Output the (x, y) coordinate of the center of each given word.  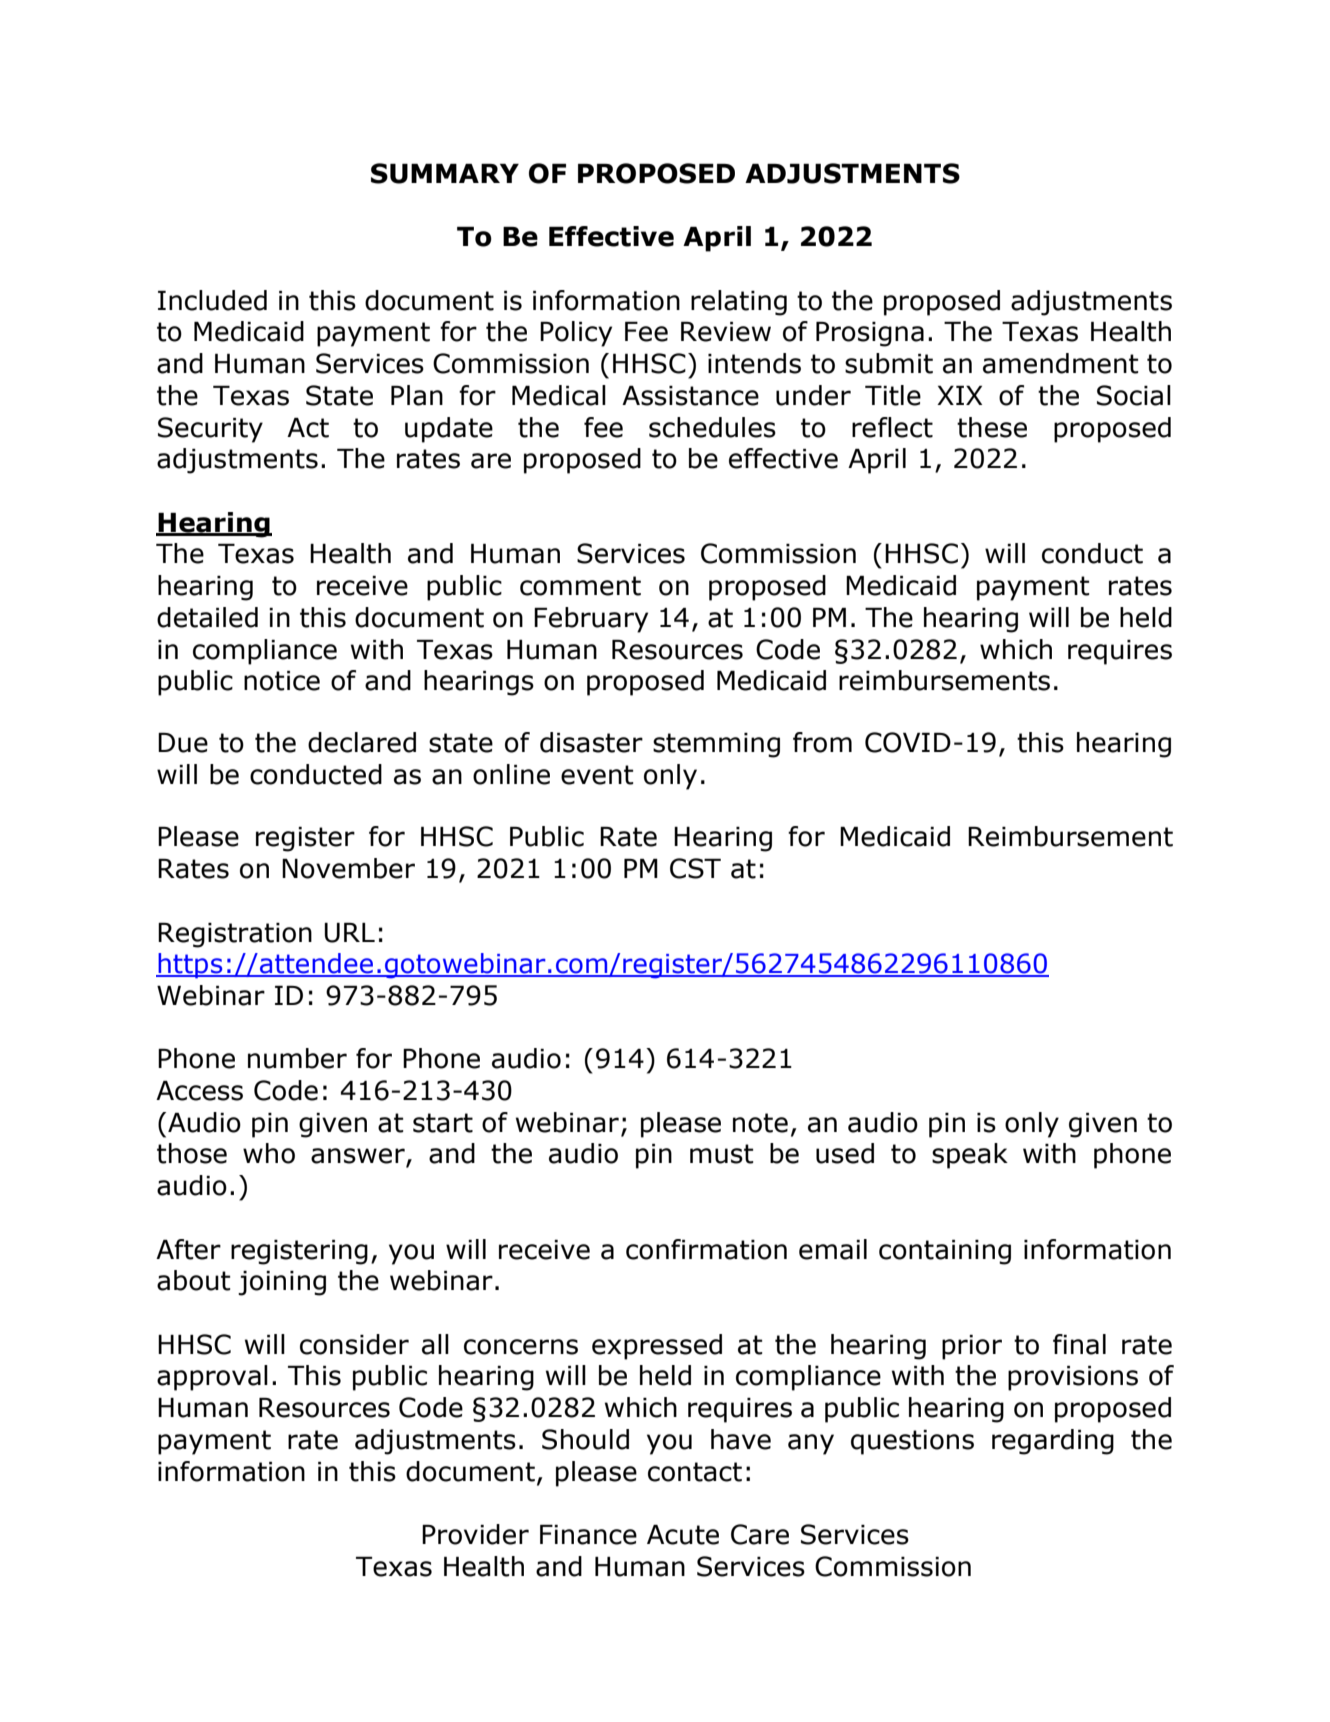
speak (970, 1156)
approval (212, 1378)
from (822, 742)
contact (695, 1472)
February (591, 620)
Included (212, 300)
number (297, 1058)
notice (282, 681)
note (760, 1123)
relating (739, 303)
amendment (1061, 363)
